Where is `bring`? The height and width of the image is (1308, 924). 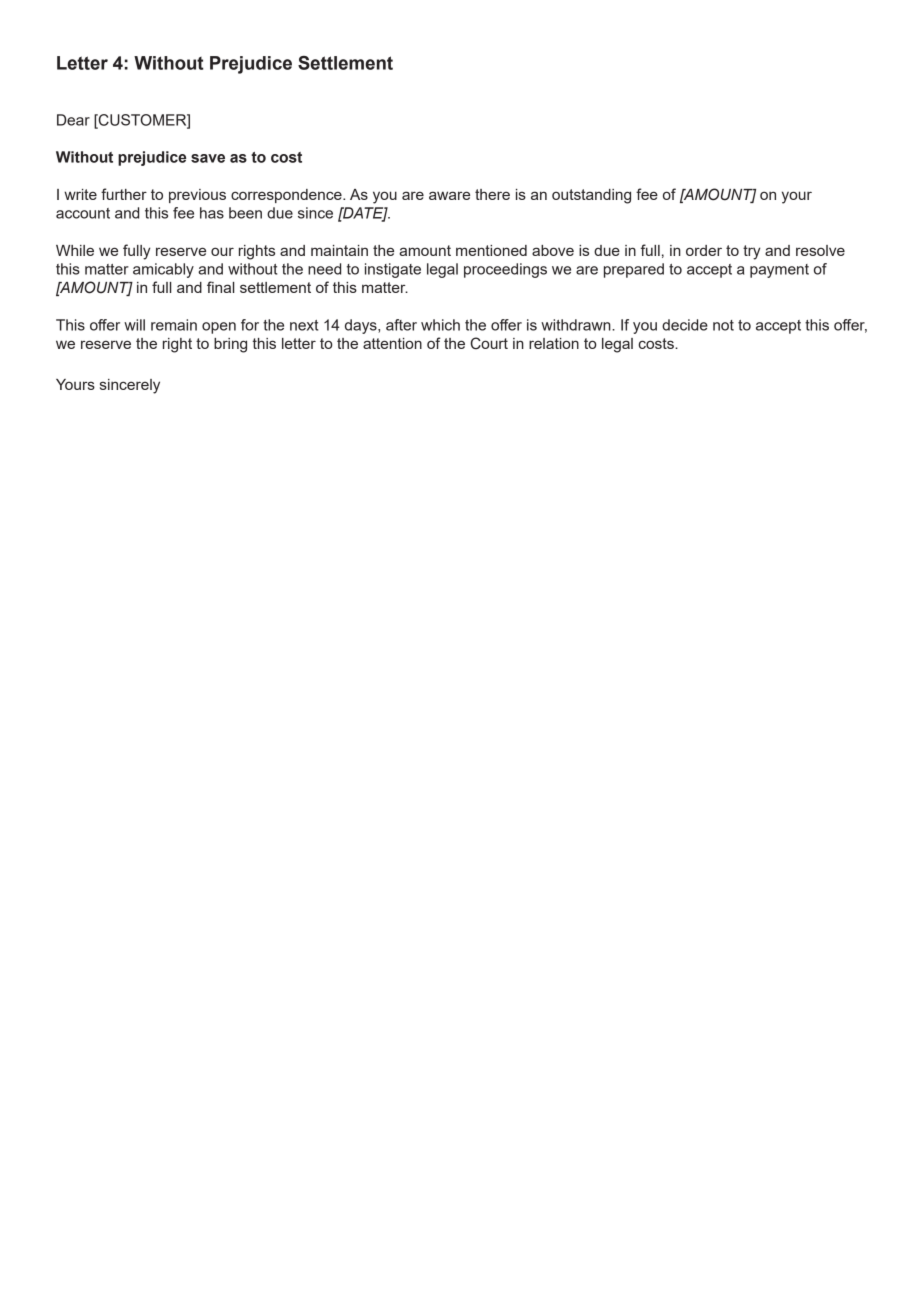 bring is located at coordinates (230, 345).
